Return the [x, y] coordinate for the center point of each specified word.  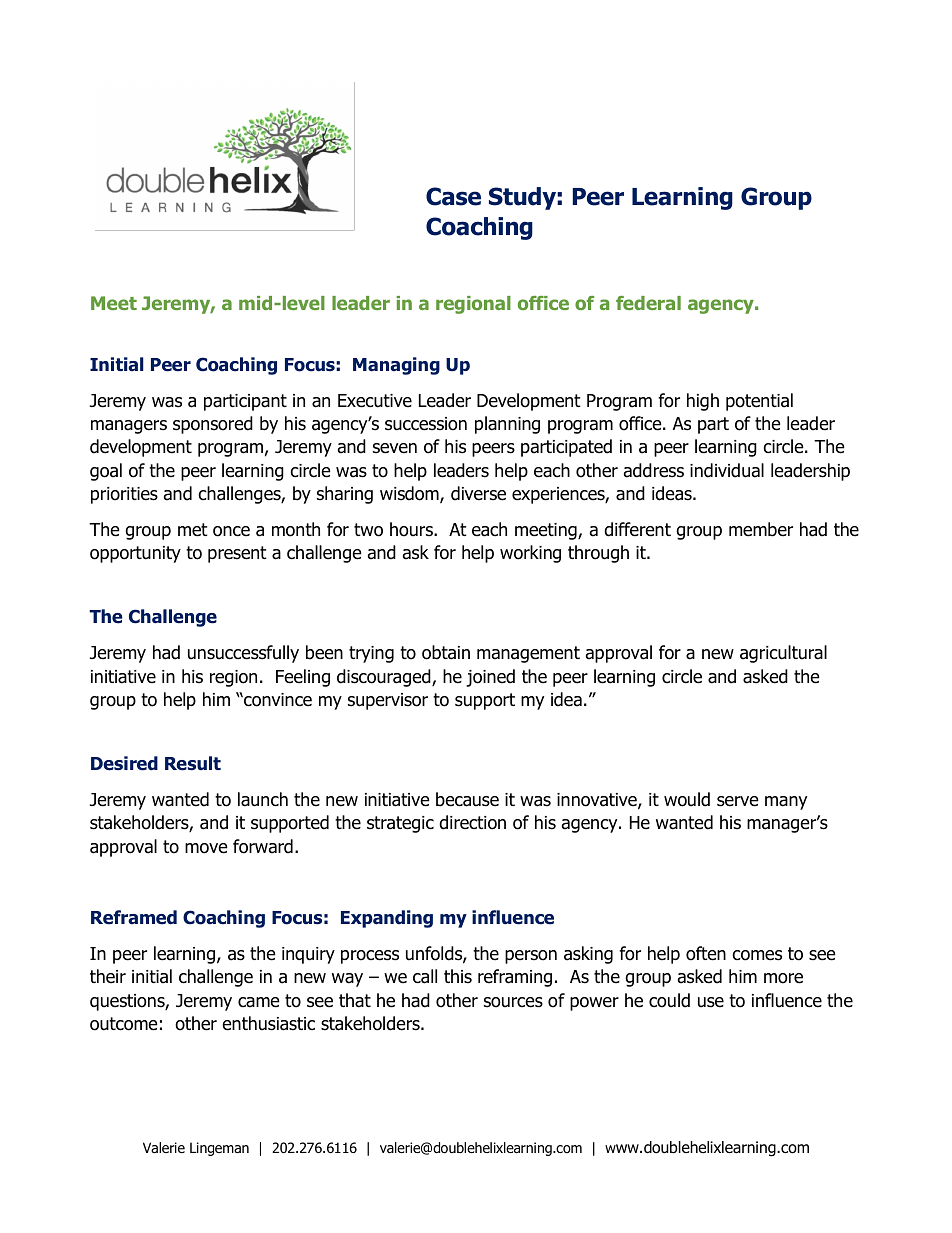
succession [426, 424]
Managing [396, 366]
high [703, 402]
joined [490, 678]
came [259, 1002]
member [761, 529]
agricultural [783, 654]
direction [472, 822]
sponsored [213, 425]
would [687, 799]
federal [648, 303]
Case [453, 196]
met [193, 530]
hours [412, 529]
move [206, 848]
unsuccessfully [243, 654]
